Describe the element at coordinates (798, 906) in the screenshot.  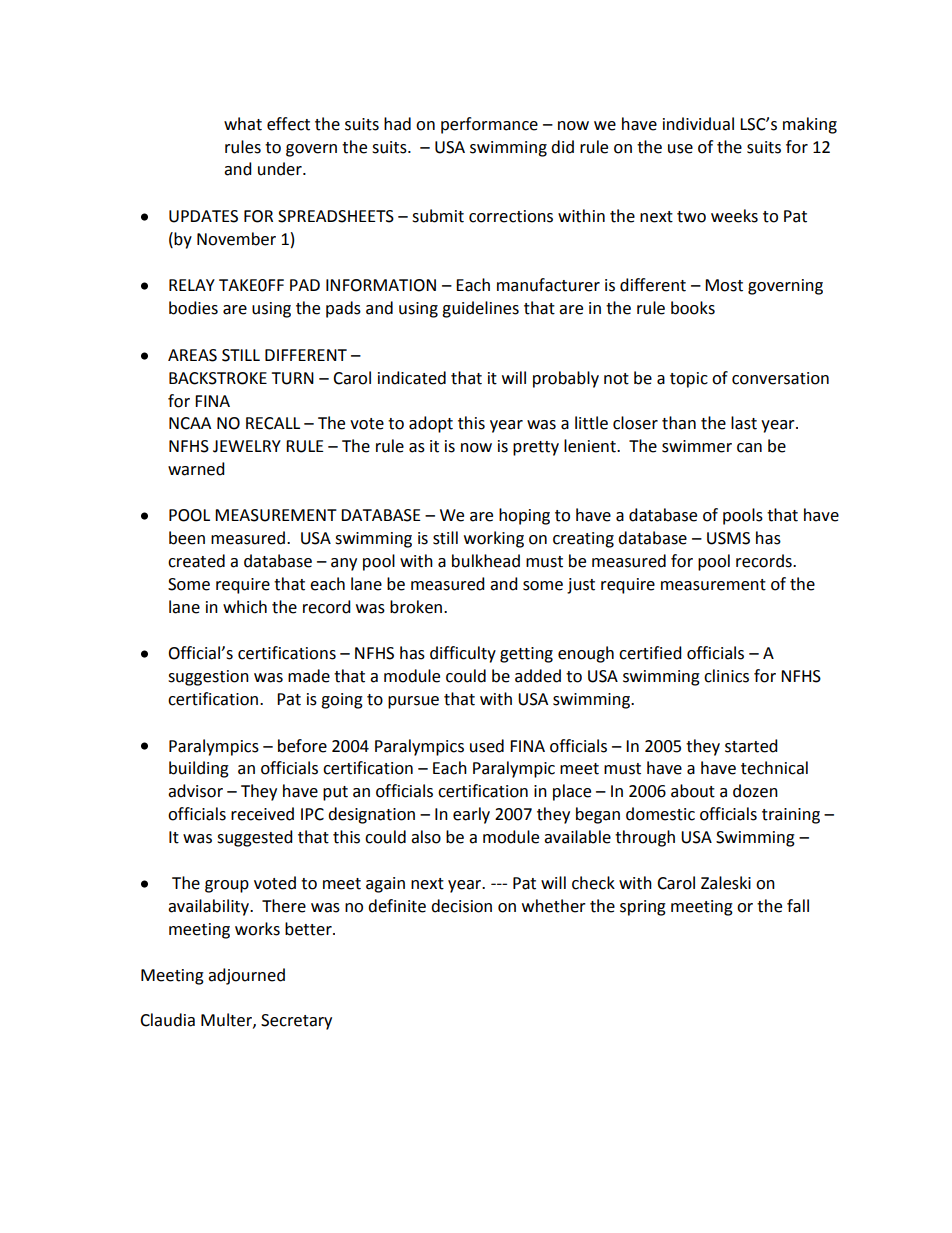
I see `fall` at that location.
